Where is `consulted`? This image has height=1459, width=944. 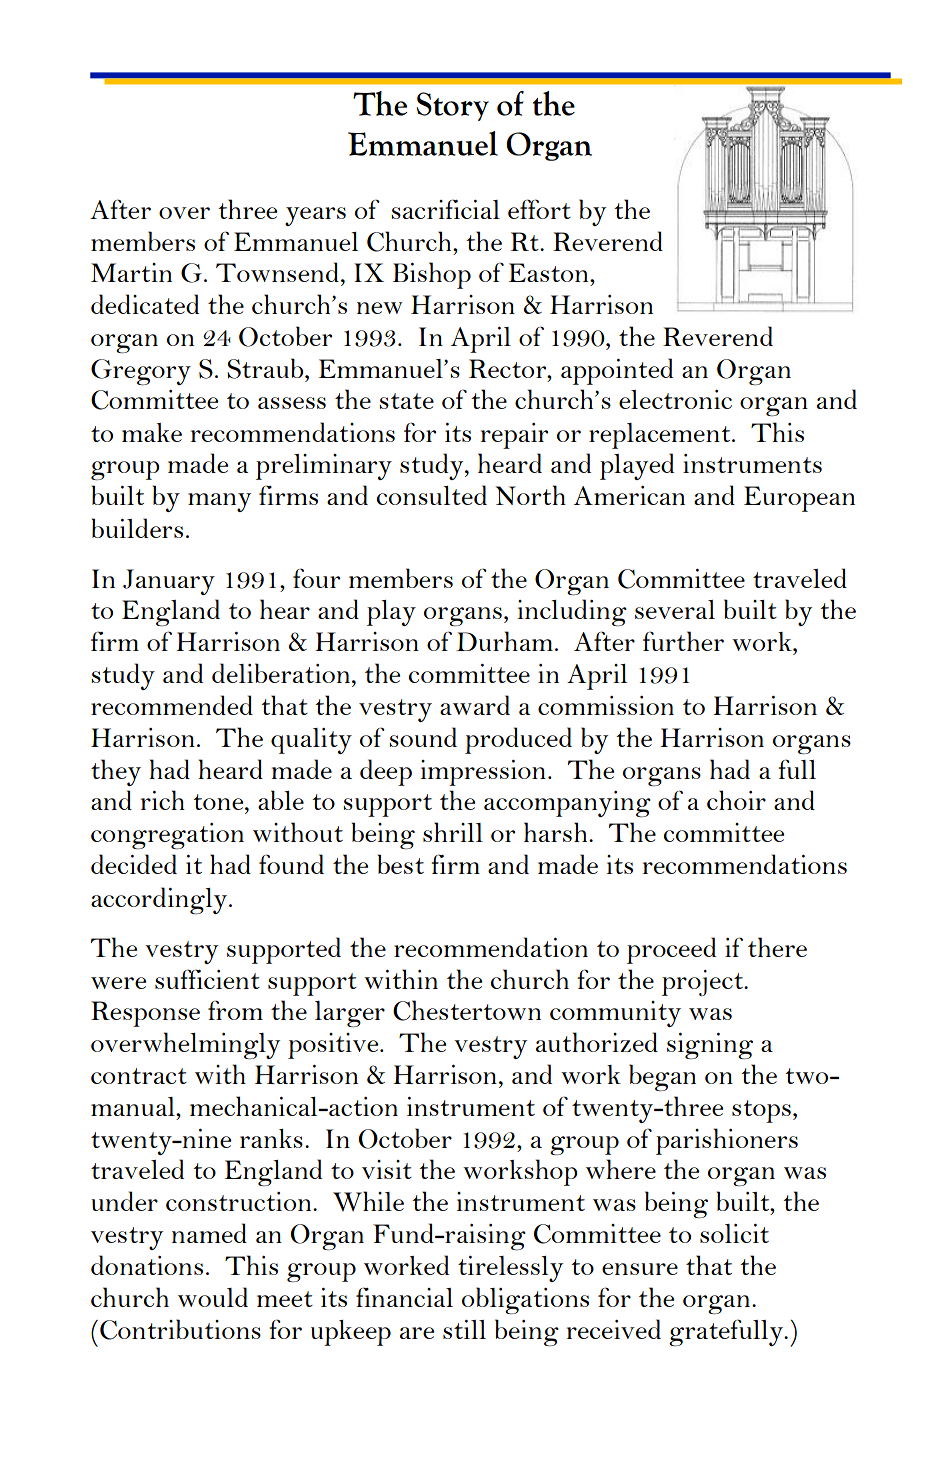
consulted is located at coordinates (432, 495).
